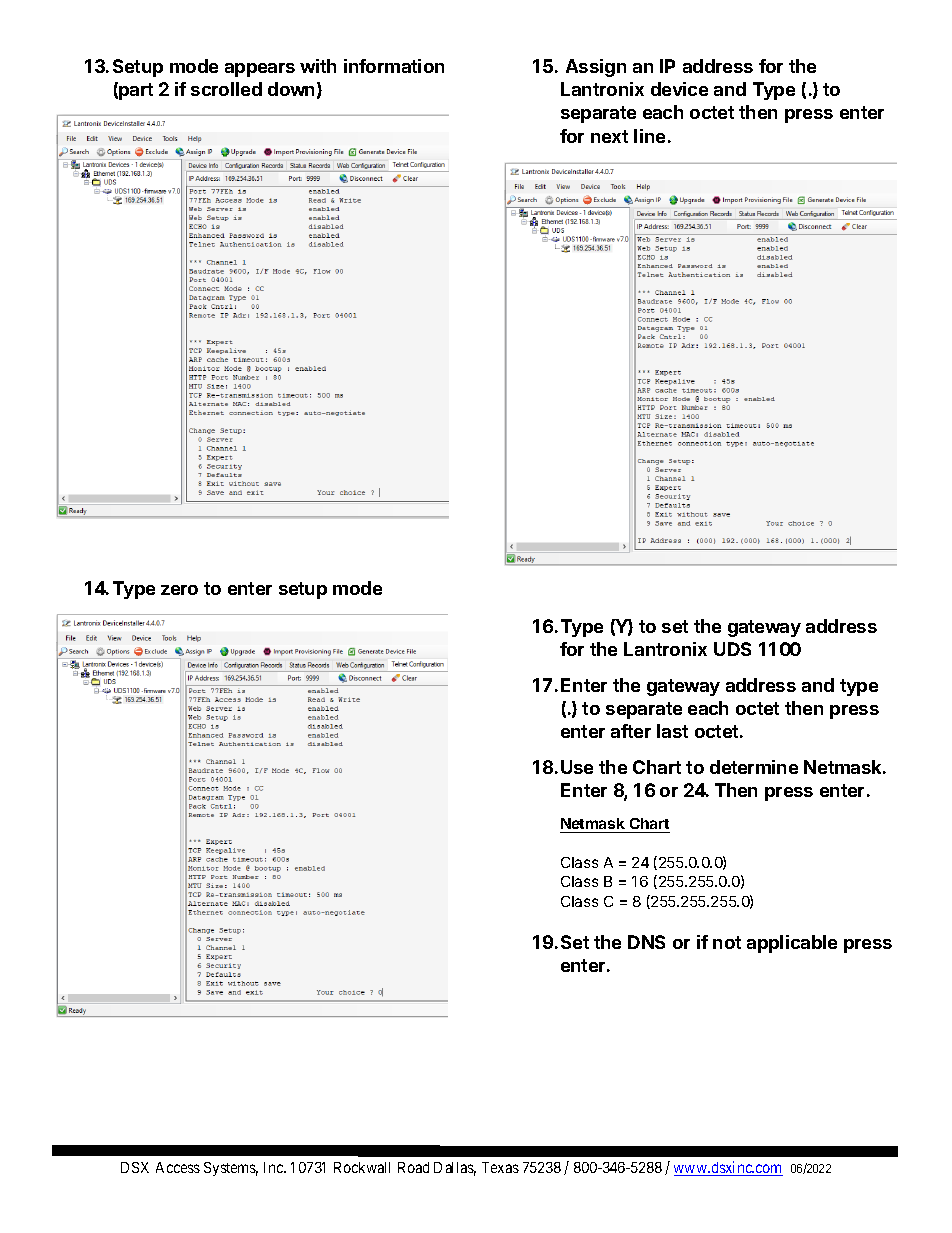  Describe the element at coordinates (727, 942) in the screenshot. I see `not` at that location.
